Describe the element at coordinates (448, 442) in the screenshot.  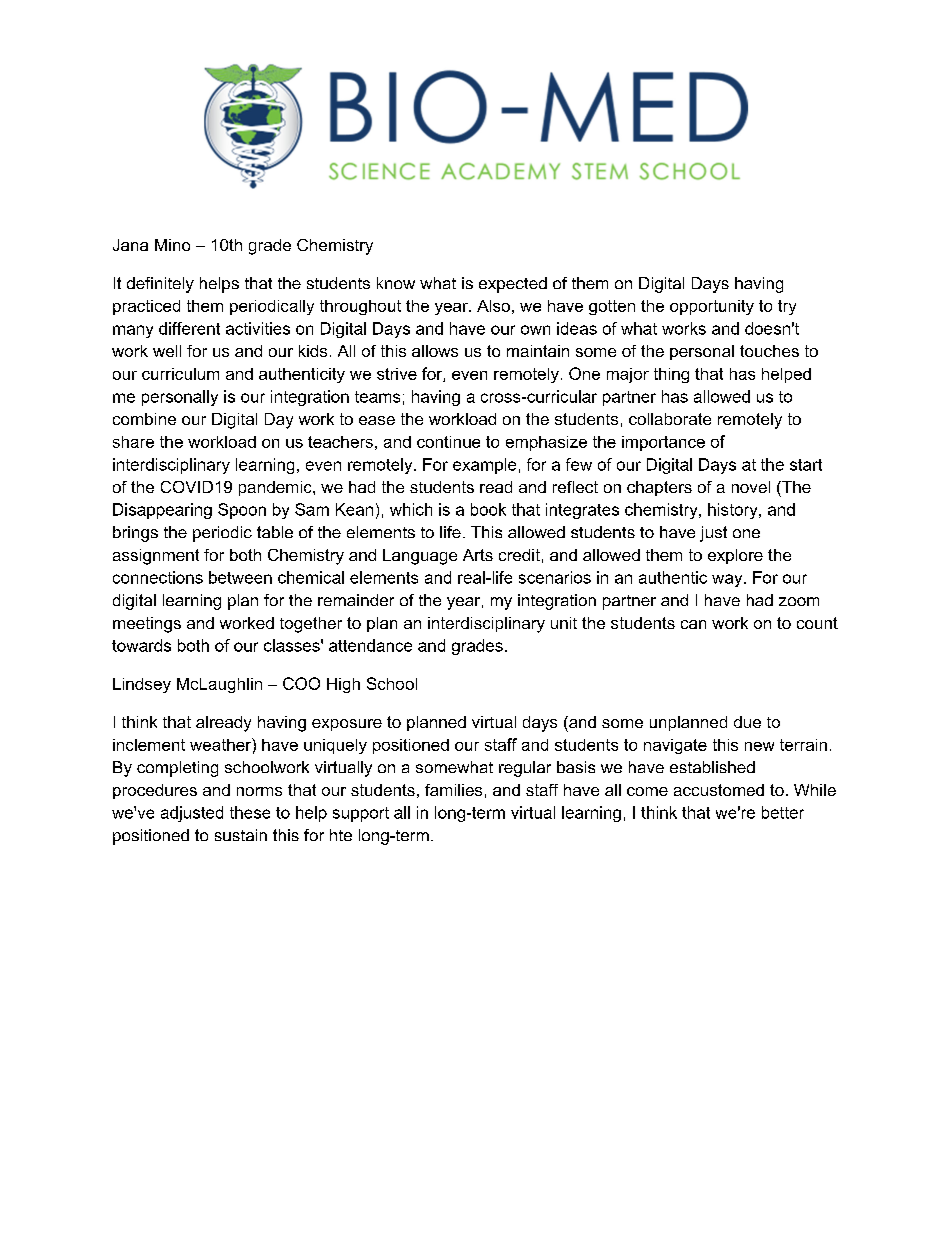
I see `continue` at that location.
